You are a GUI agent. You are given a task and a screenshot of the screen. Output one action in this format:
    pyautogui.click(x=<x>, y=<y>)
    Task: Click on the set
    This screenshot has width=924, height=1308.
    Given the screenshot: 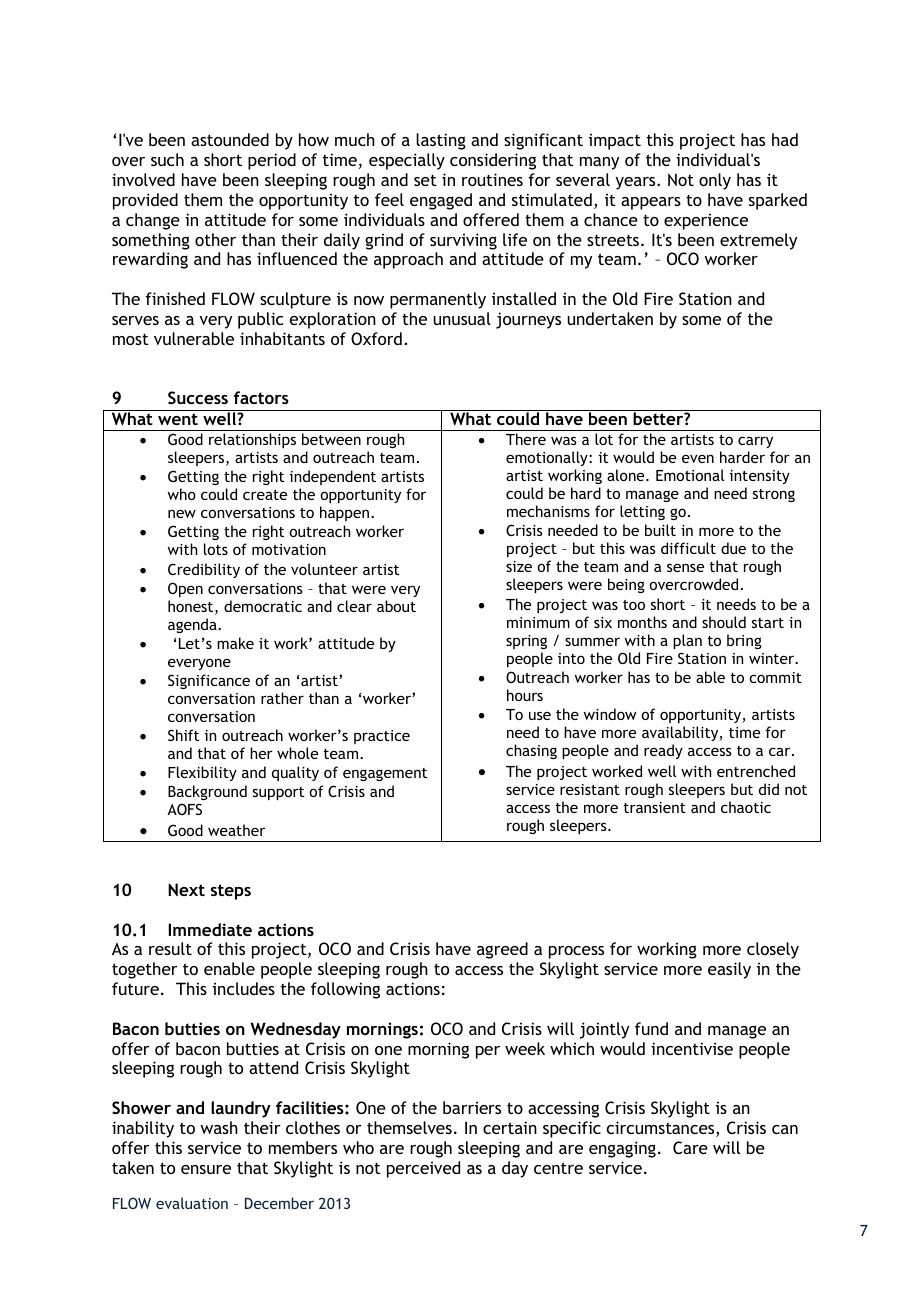 What is the action you would take?
    pyautogui.click(x=425, y=180)
